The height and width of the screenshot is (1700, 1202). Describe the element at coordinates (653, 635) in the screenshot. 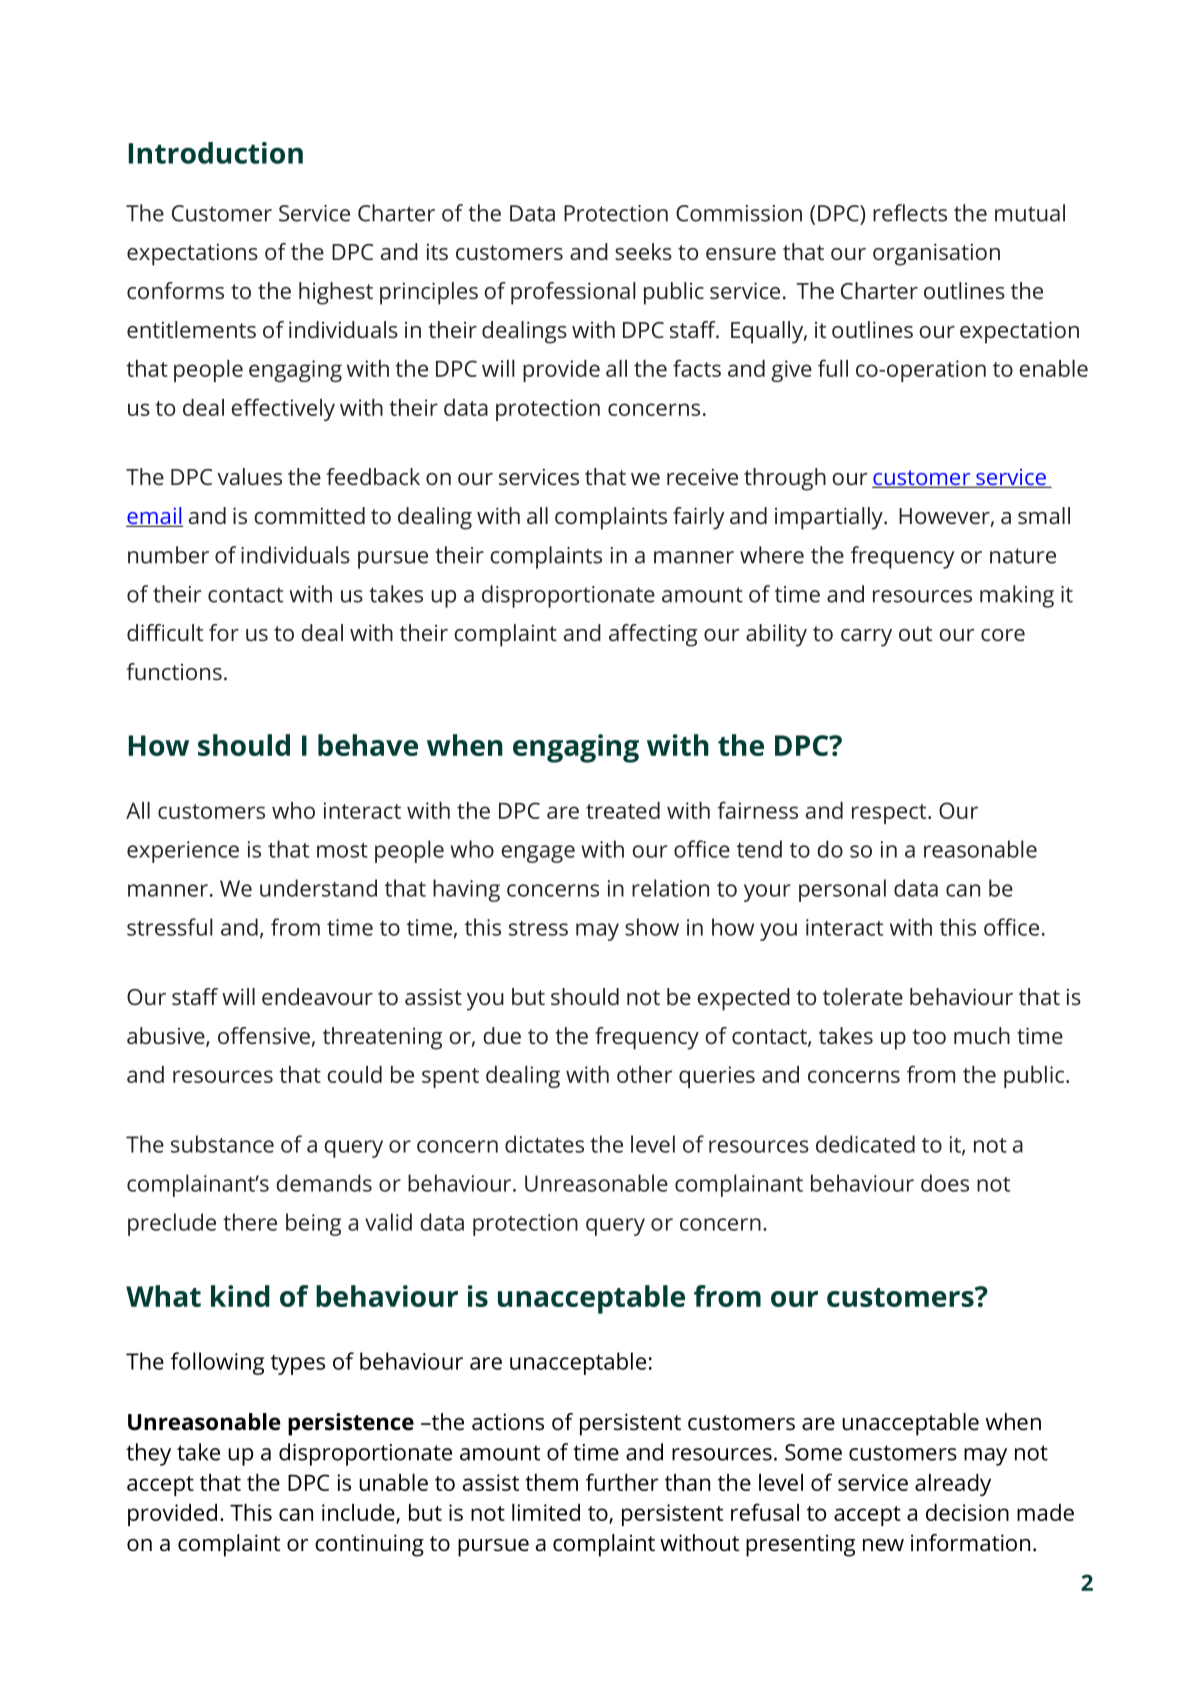

I see `affecting` at that location.
